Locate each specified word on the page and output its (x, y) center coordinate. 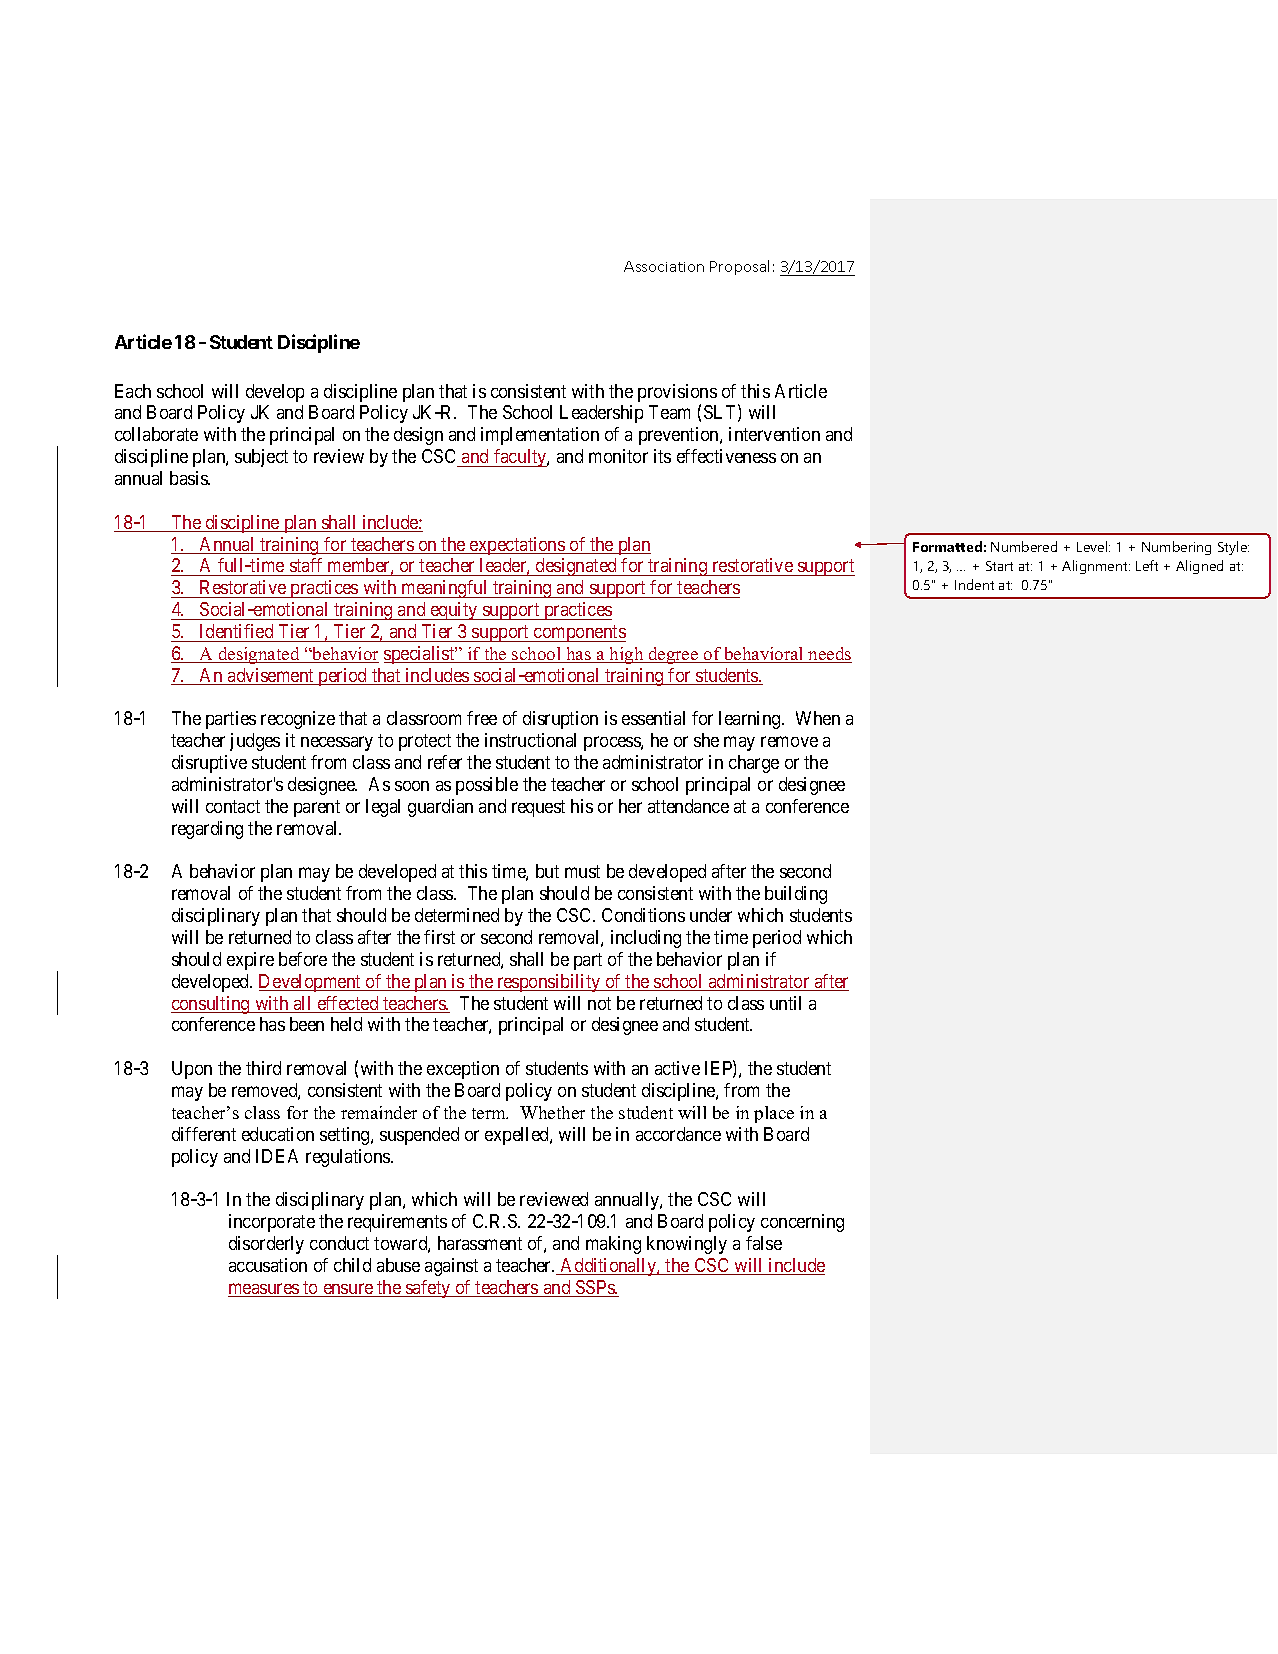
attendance (688, 806)
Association (664, 266)
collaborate (156, 434)
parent (317, 808)
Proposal (739, 267)
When (818, 718)
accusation (268, 1265)
